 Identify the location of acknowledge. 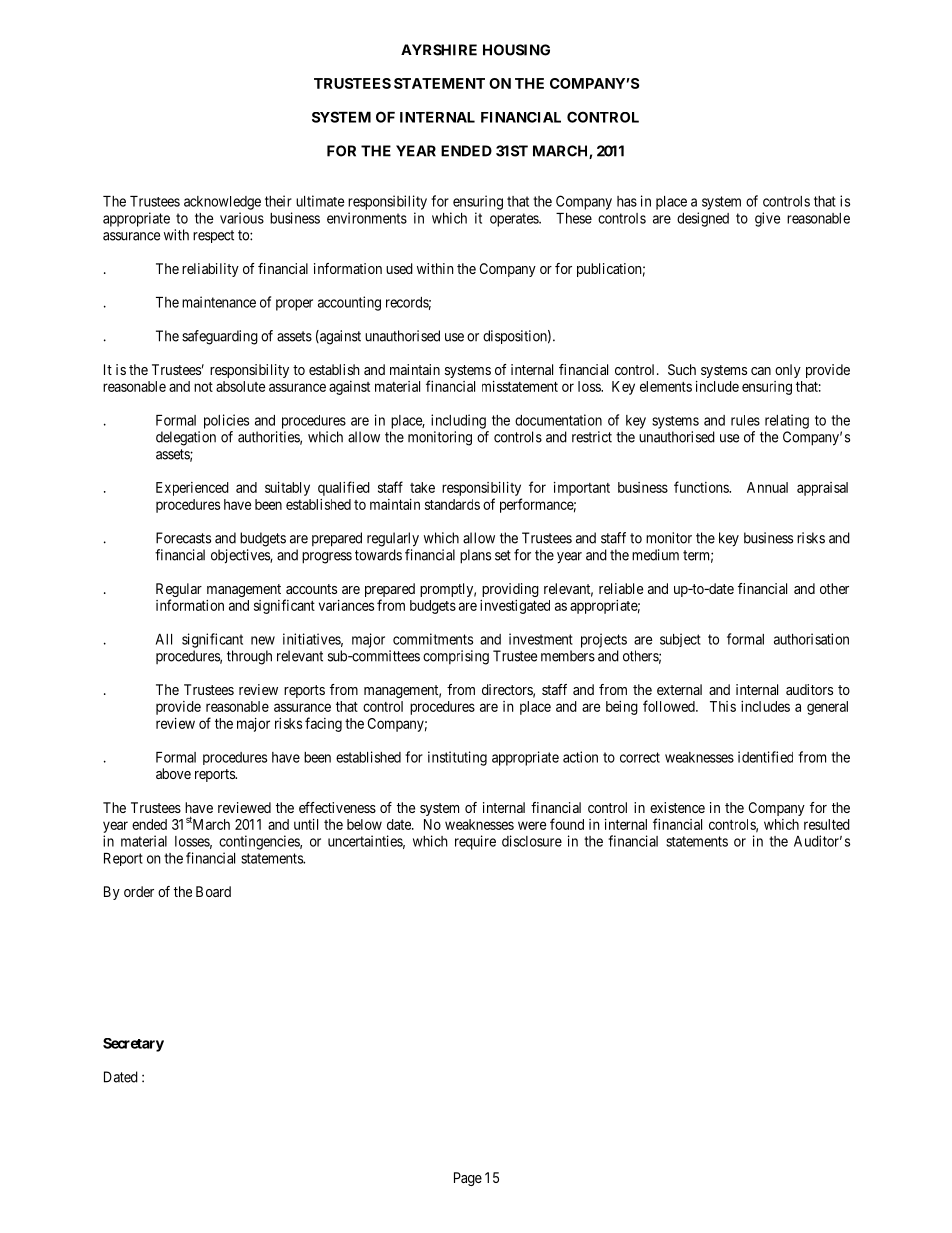
(222, 203).
